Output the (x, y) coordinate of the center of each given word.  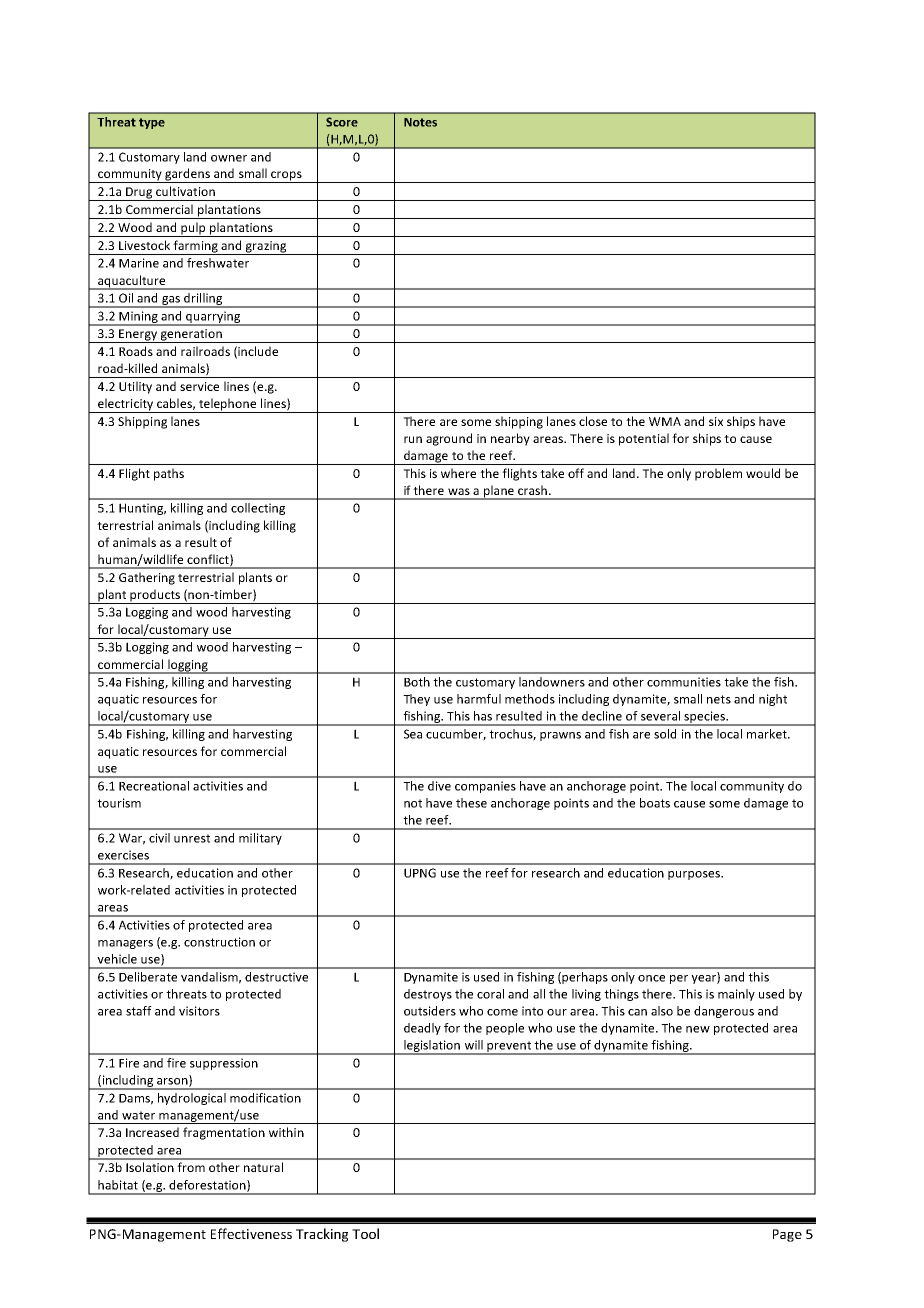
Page (787, 1235)
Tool (365, 1233)
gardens (187, 175)
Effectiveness (251, 1233)
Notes (420, 122)
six (716, 421)
